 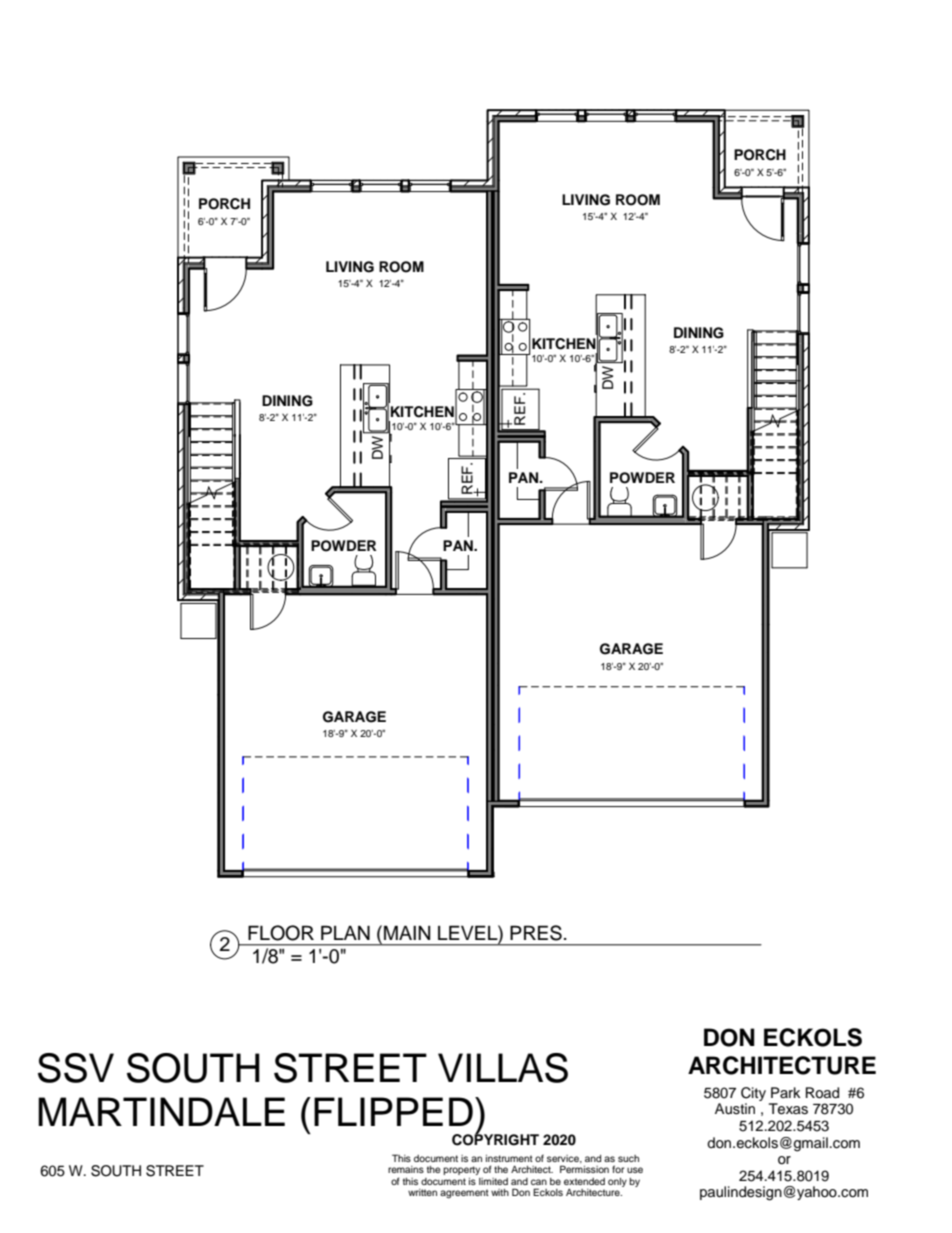 I want to click on COPYRIGHT, so click(x=495, y=1138).
